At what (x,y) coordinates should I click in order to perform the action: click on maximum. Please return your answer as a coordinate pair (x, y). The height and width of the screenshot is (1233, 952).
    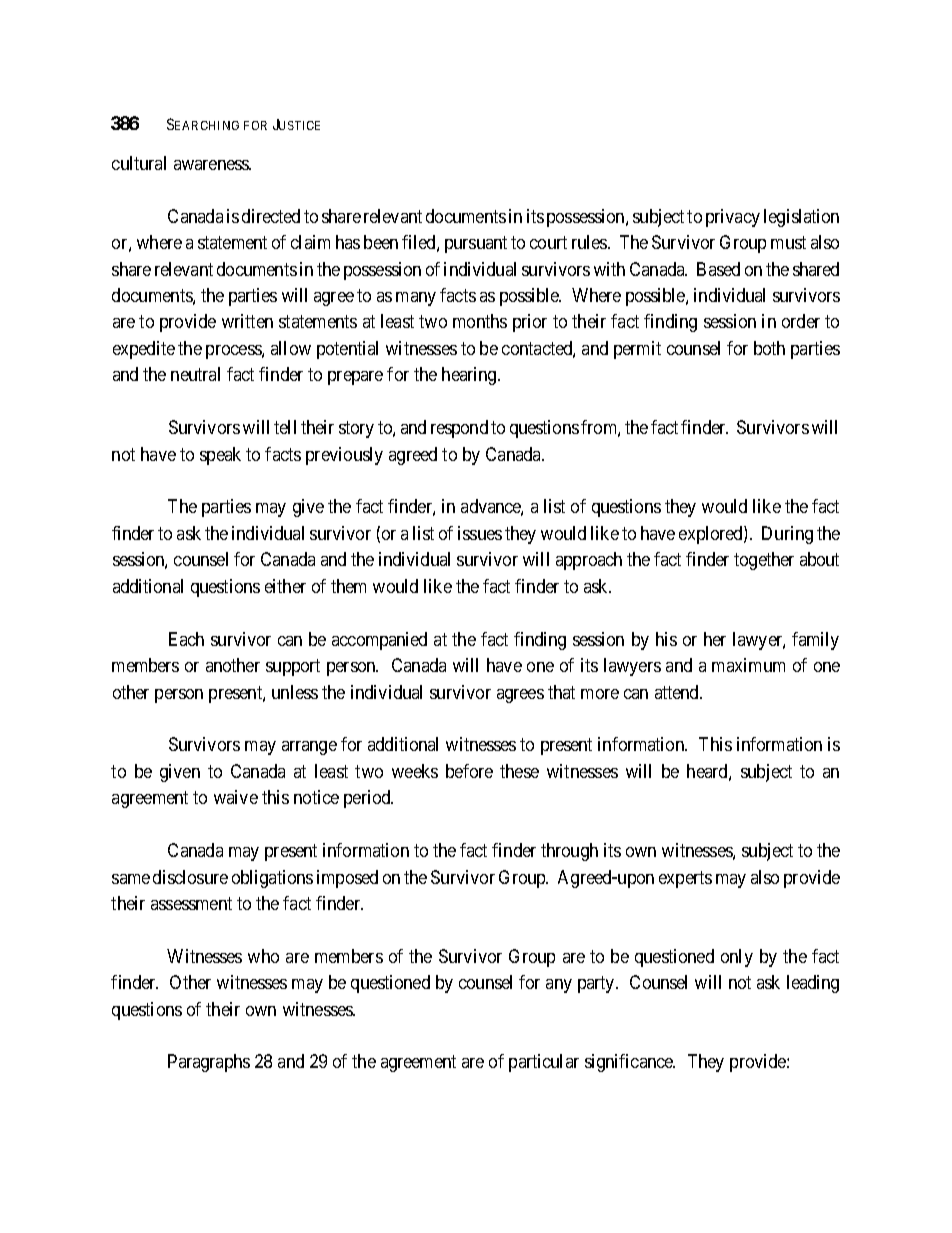
    Looking at the image, I should click on (748, 665).
